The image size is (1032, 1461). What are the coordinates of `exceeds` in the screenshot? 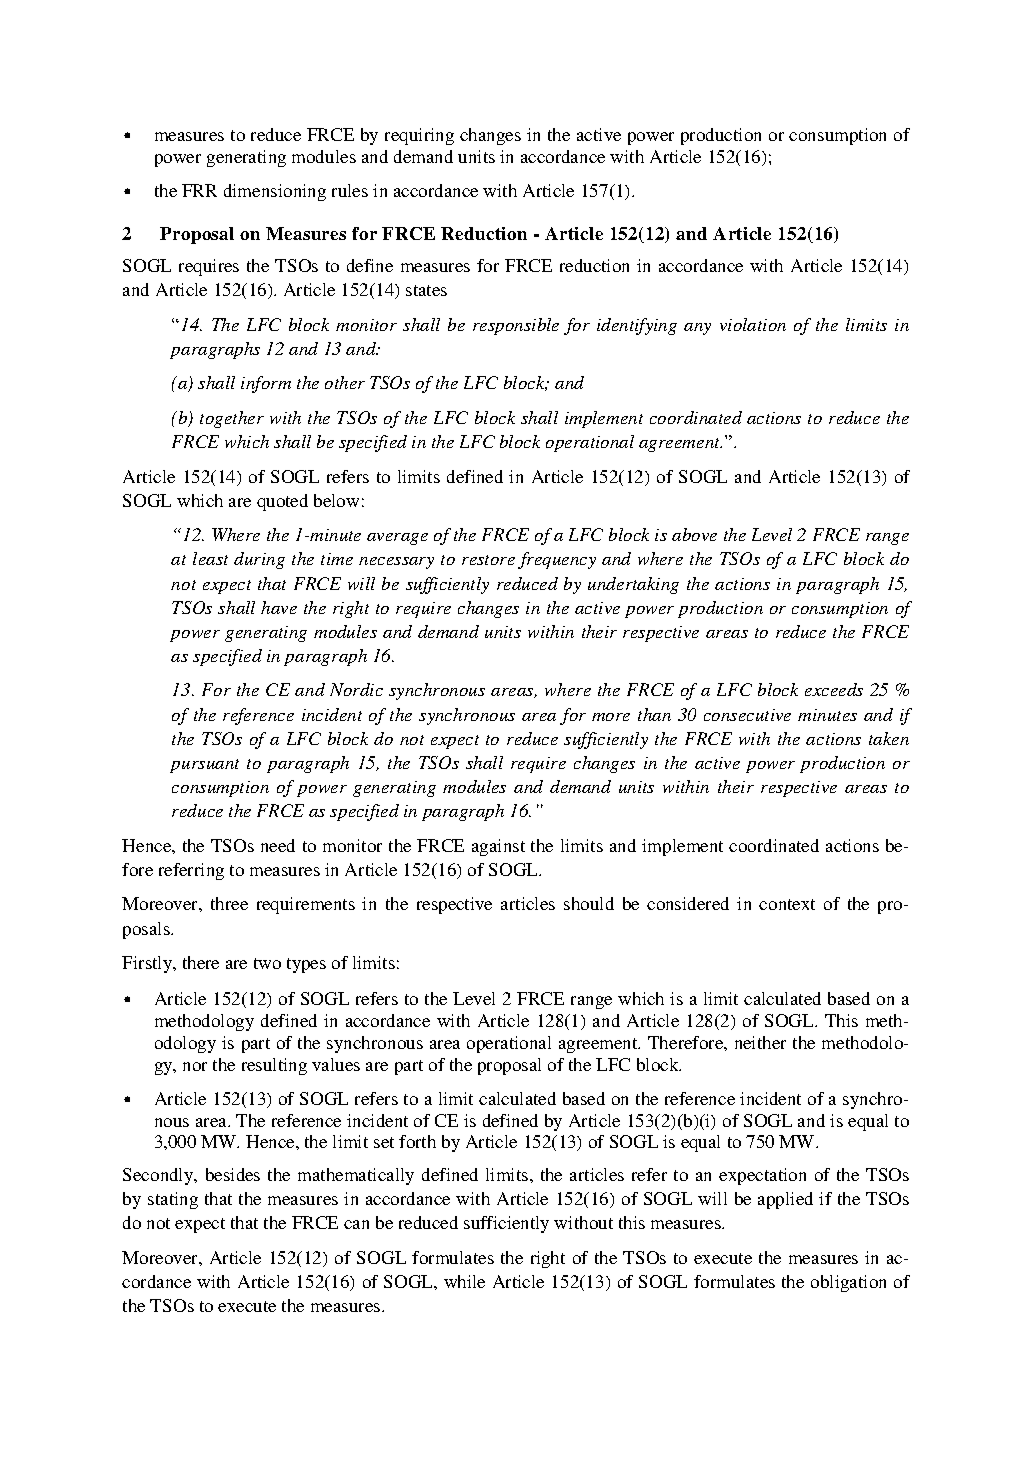 It's located at (834, 689).
